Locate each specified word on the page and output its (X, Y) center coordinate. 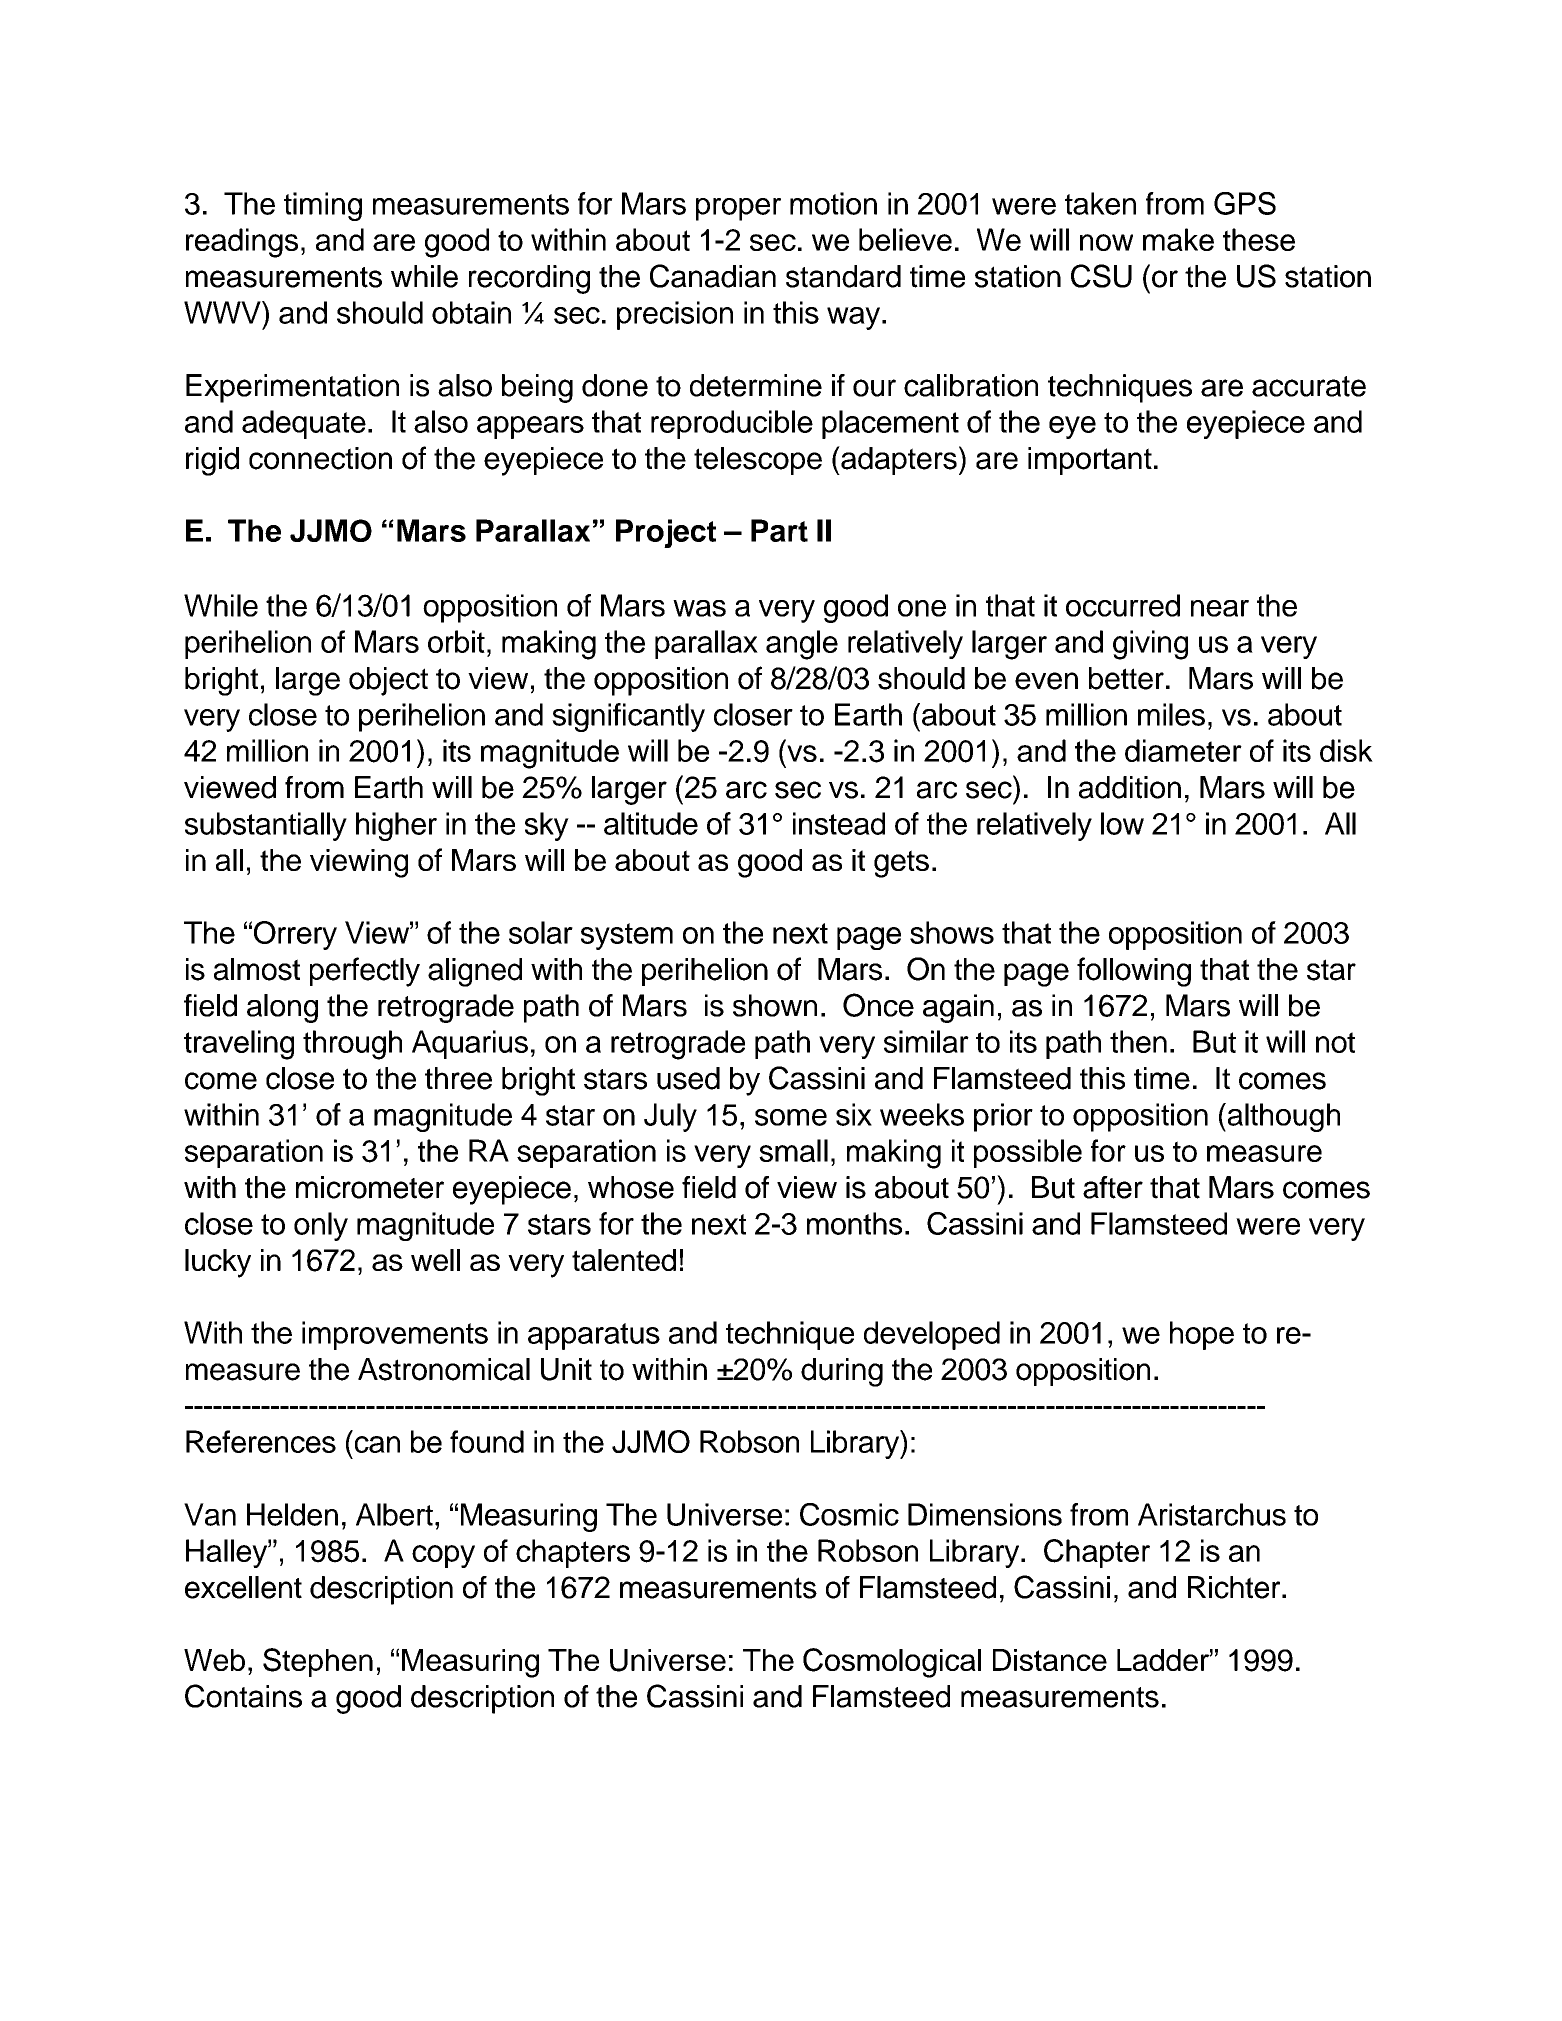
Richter (1235, 1587)
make (1178, 239)
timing (323, 206)
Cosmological (892, 1663)
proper (738, 209)
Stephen (318, 1662)
